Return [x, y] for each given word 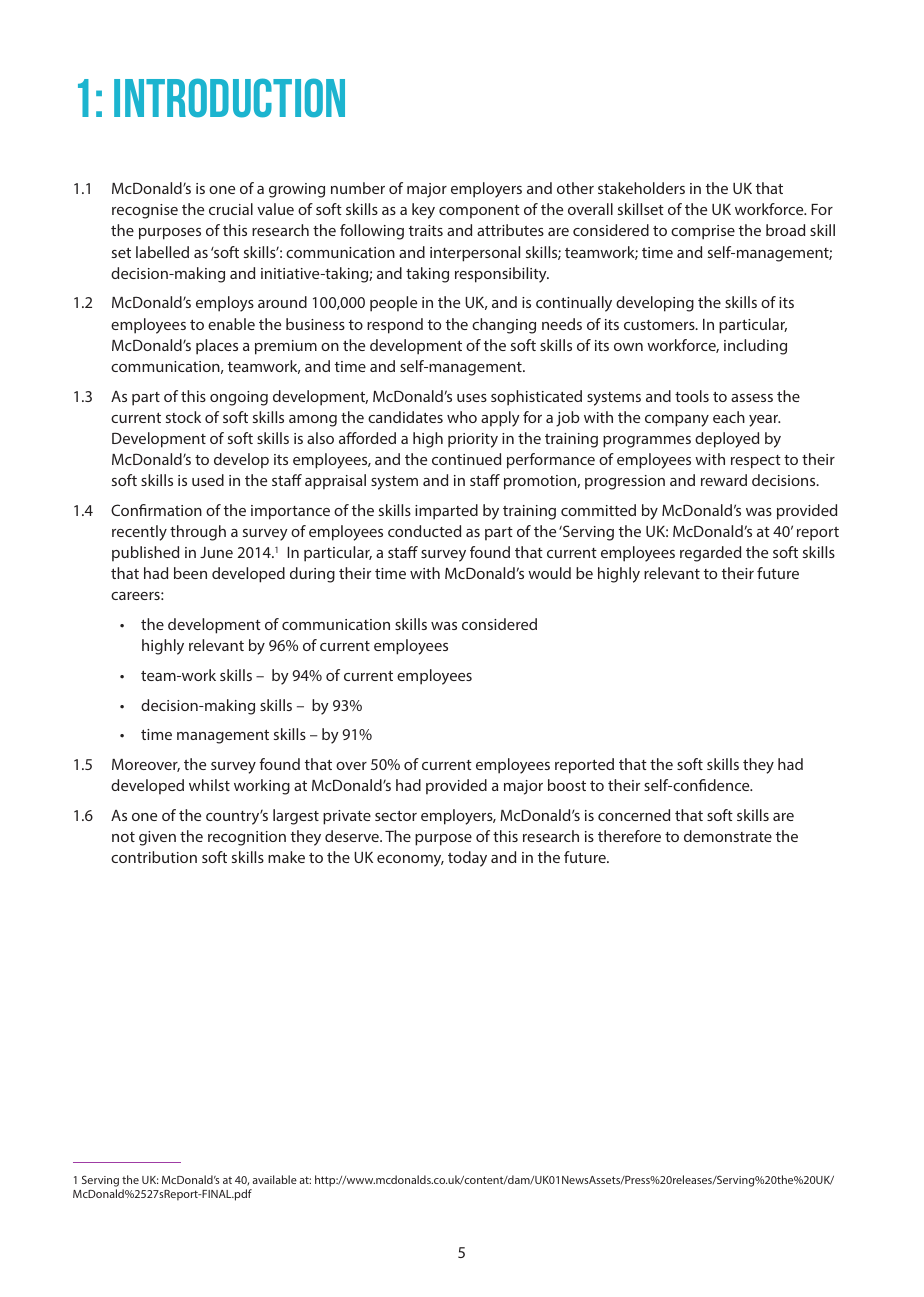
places [217, 347]
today [467, 859]
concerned [634, 815]
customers [660, 325]
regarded [710, 554]
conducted [424, 531]
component [479, 212]
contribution [154, 857]
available [274, 1179]
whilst [209, 785]
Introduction [229, 98]
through [198, 533]
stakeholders [641, 188]
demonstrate [728, 836]
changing [504, 326]
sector [396, 816]
